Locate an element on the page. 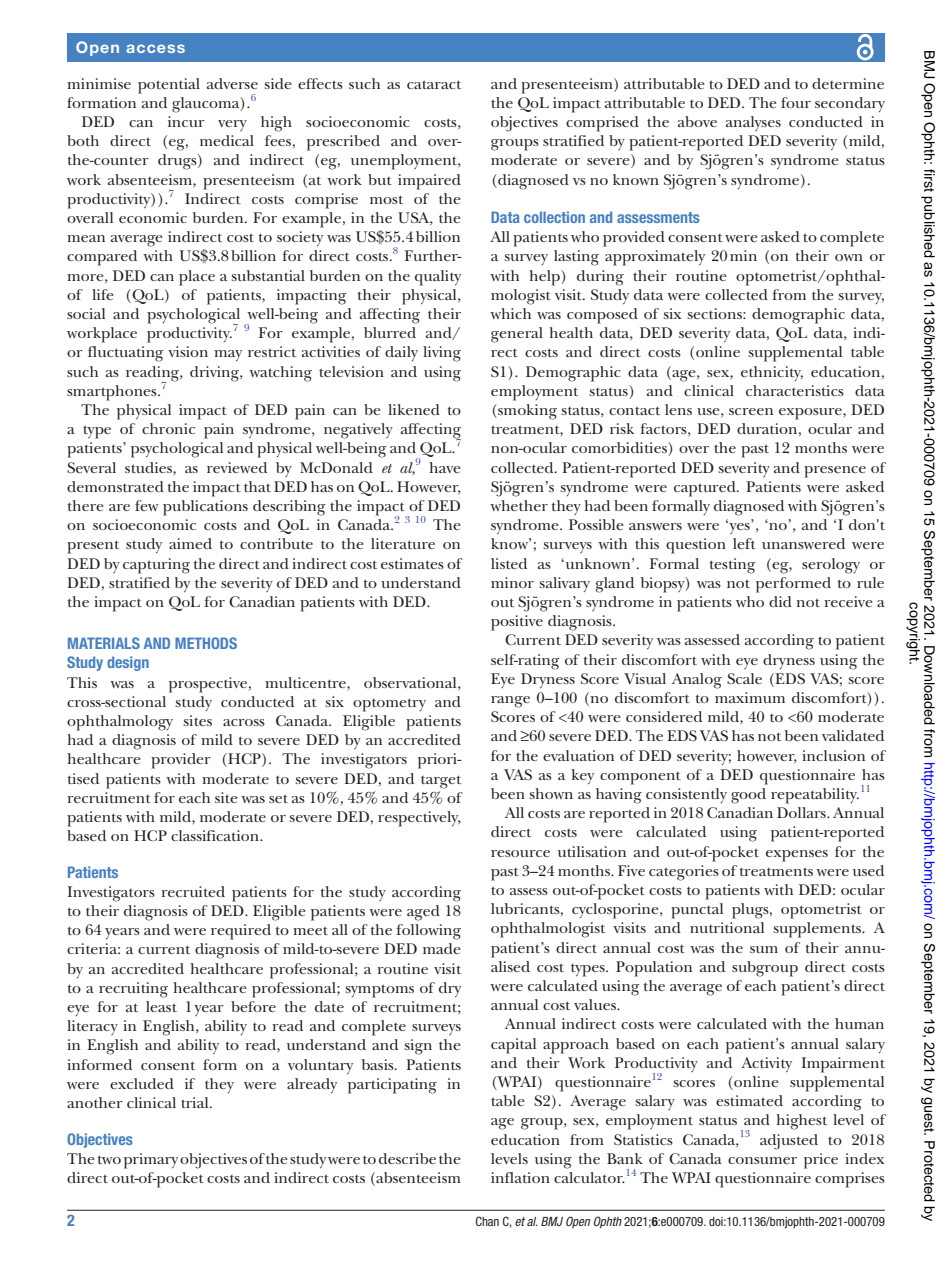  potential is located at coordinates (169, 86).
